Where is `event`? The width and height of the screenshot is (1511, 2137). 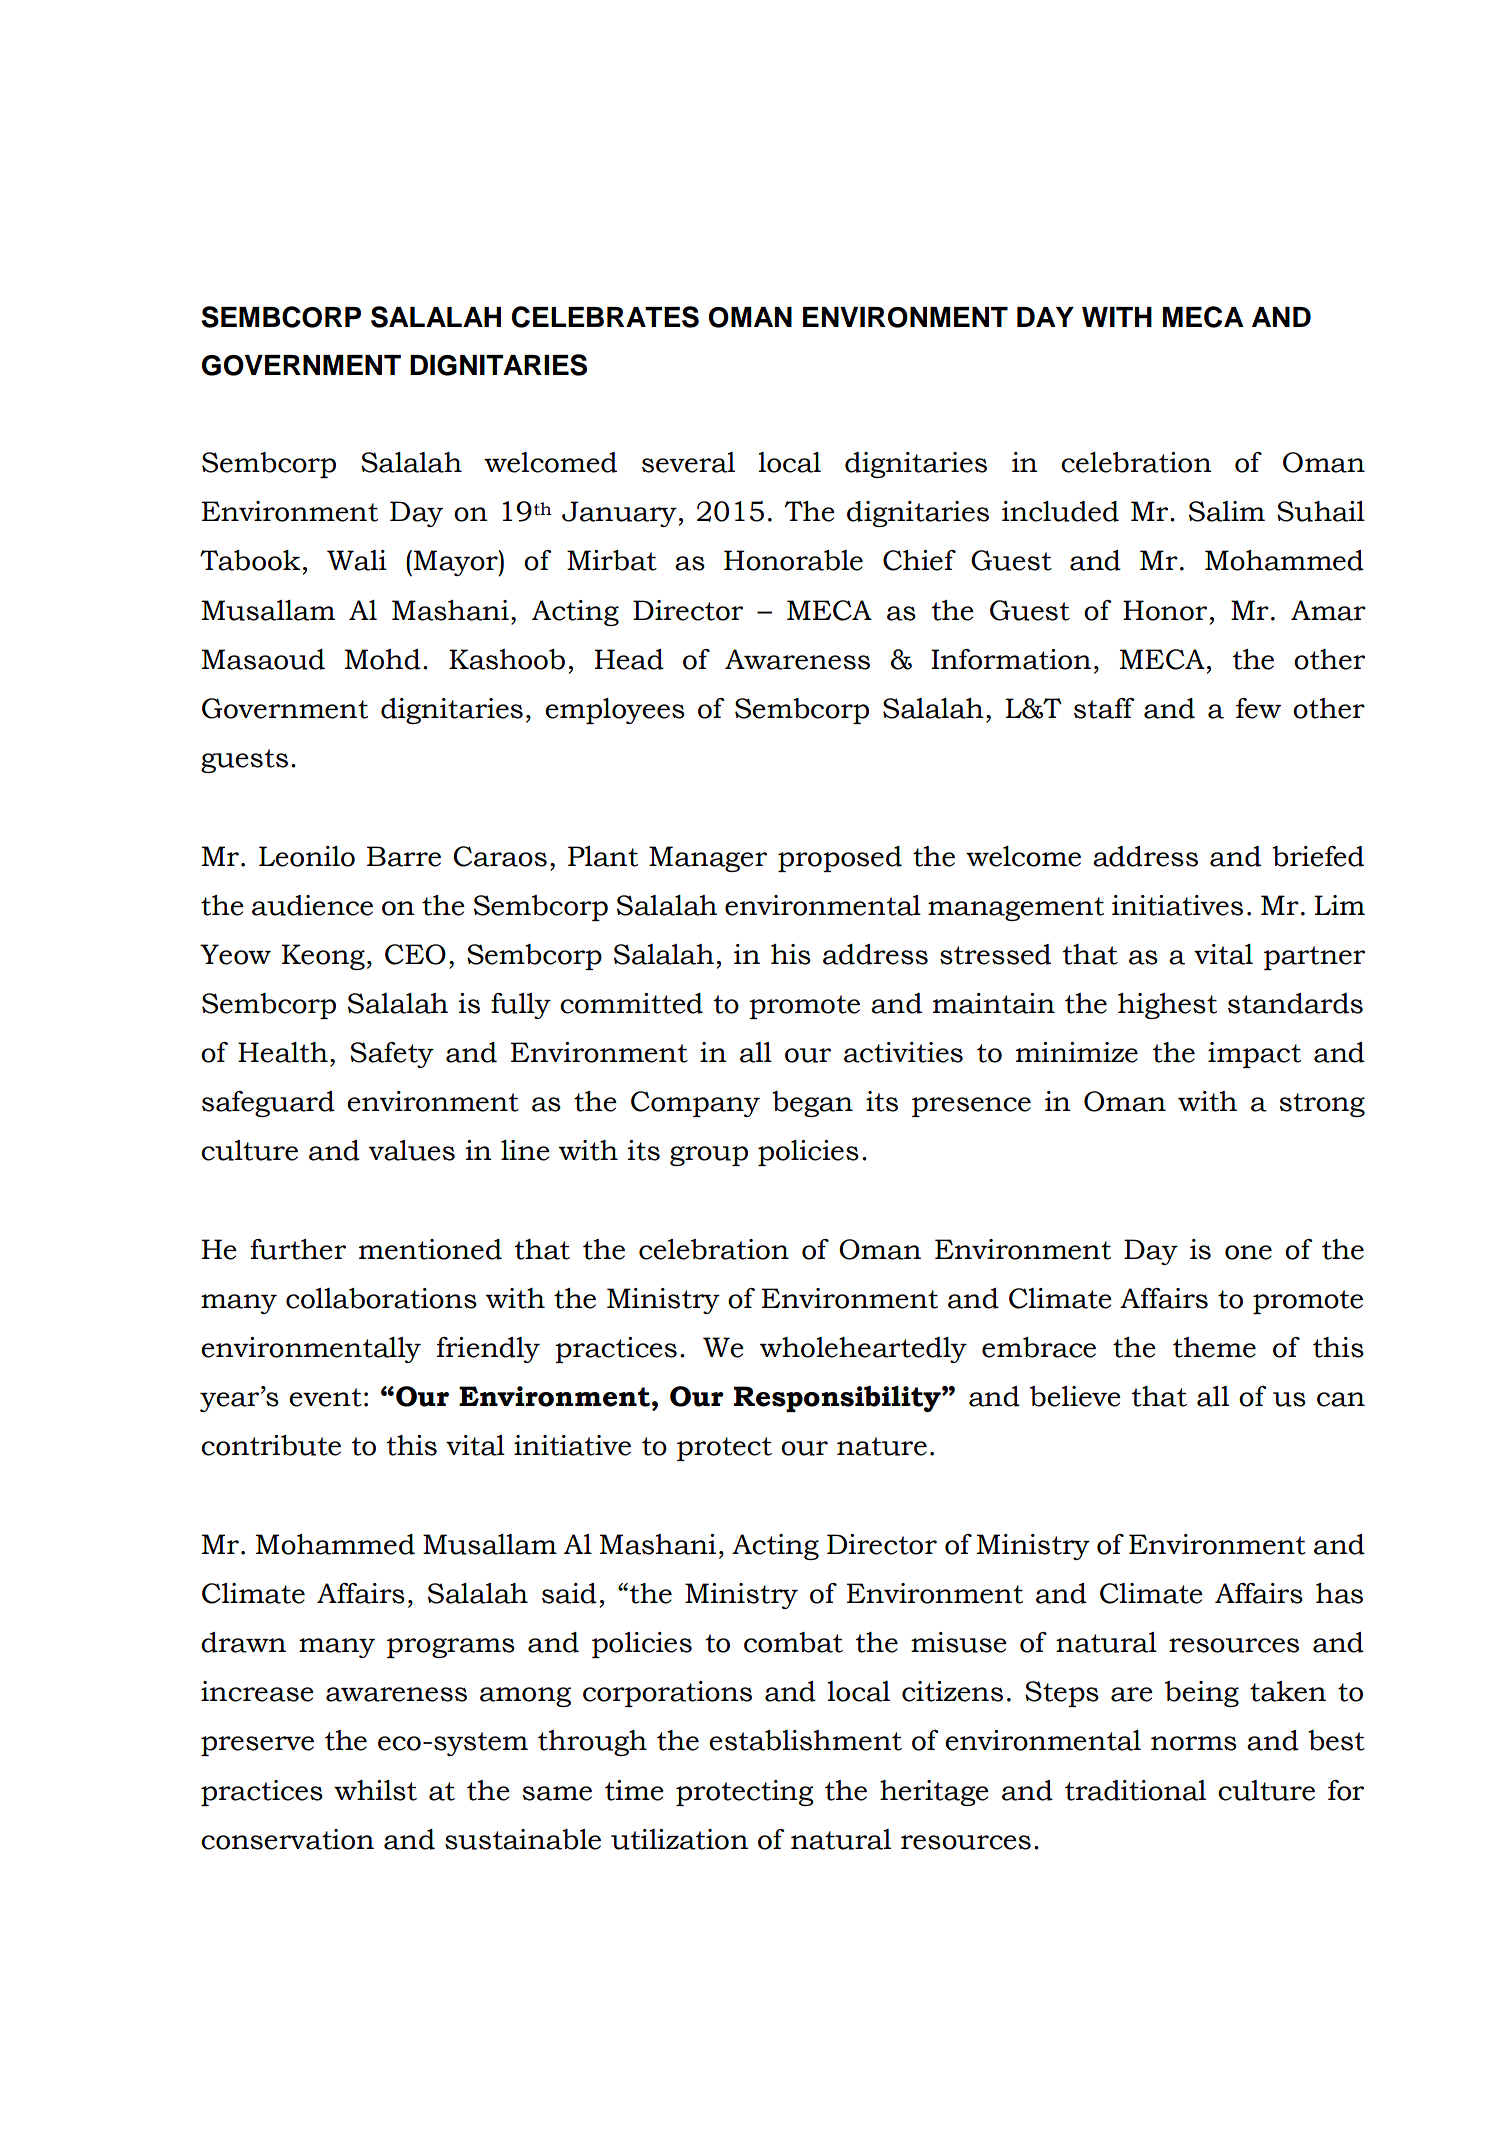
event is located at coordinates (325, 1397).
